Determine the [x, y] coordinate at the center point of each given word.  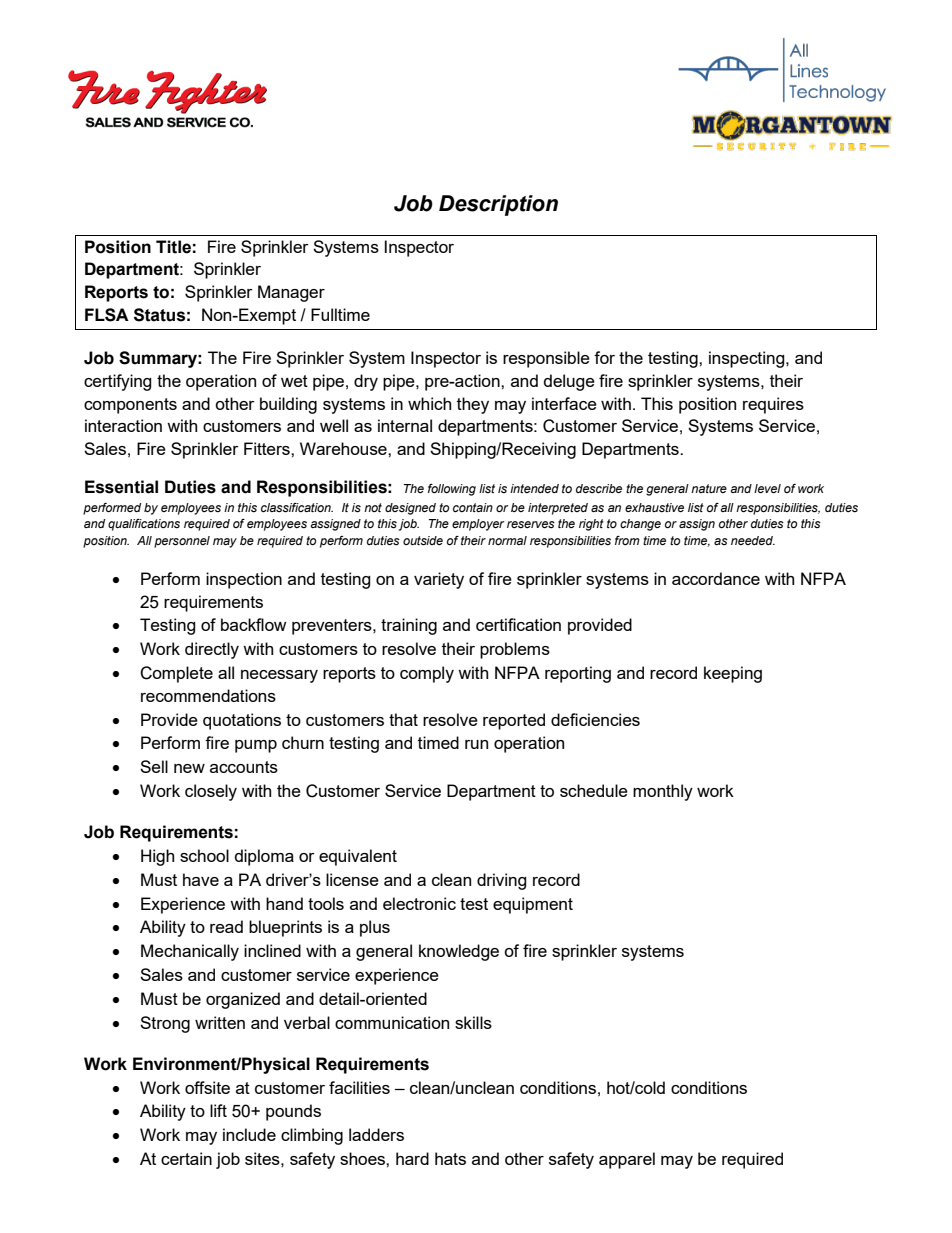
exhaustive [654, 507]
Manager [291, 293]
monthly [663, 792]
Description [498, 205]
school [204, 855]
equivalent [358, 857]
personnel [182, 542]
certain [186, 1158]
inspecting [748, 359]
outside [423, 541]
